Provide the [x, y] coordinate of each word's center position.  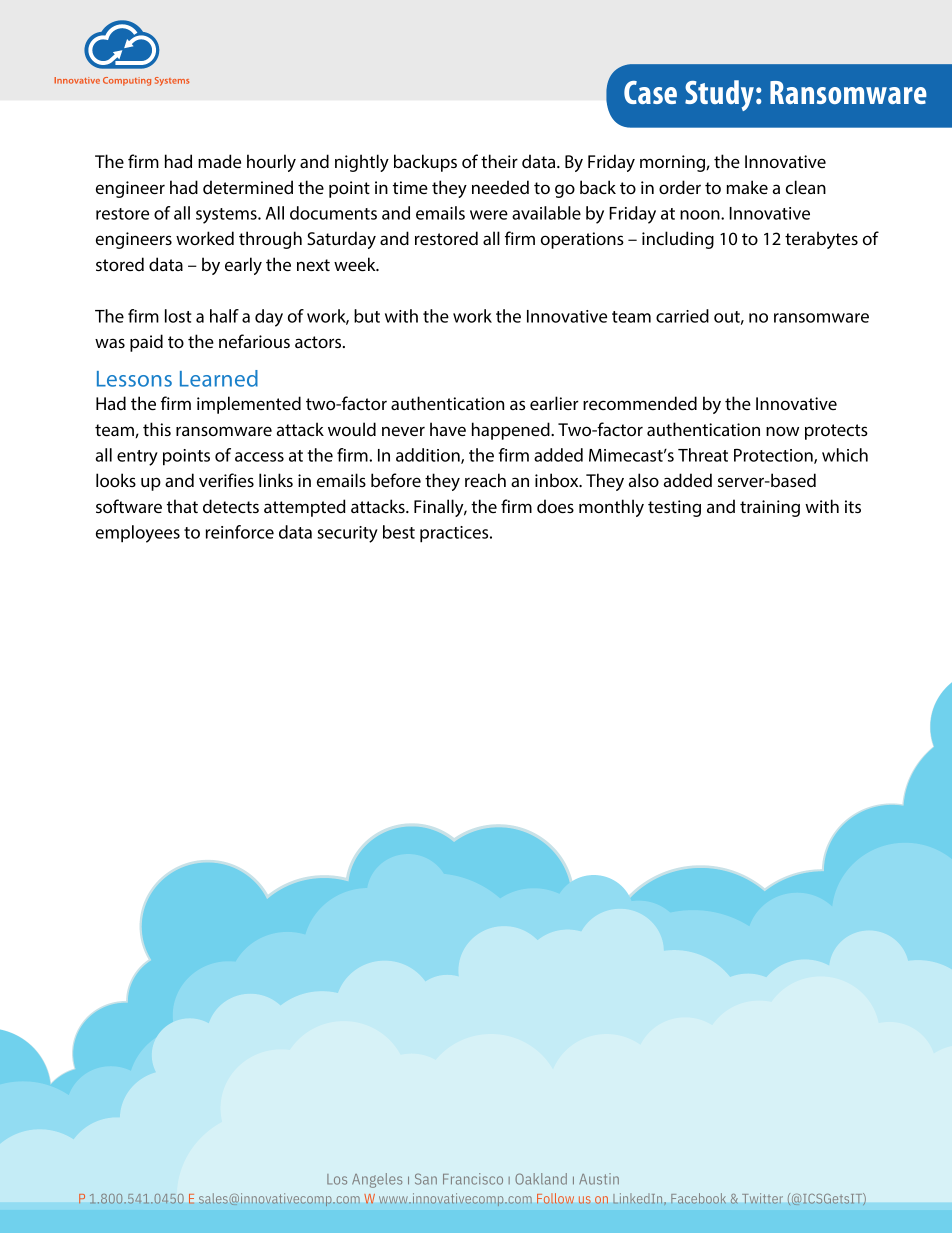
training [770, 508]
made [219, 161]
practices [455, 534]
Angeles [377, 1180]
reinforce [240, 532]
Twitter [762, 1198]
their [499, 161]
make [747, 187]
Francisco [473, 1179]
